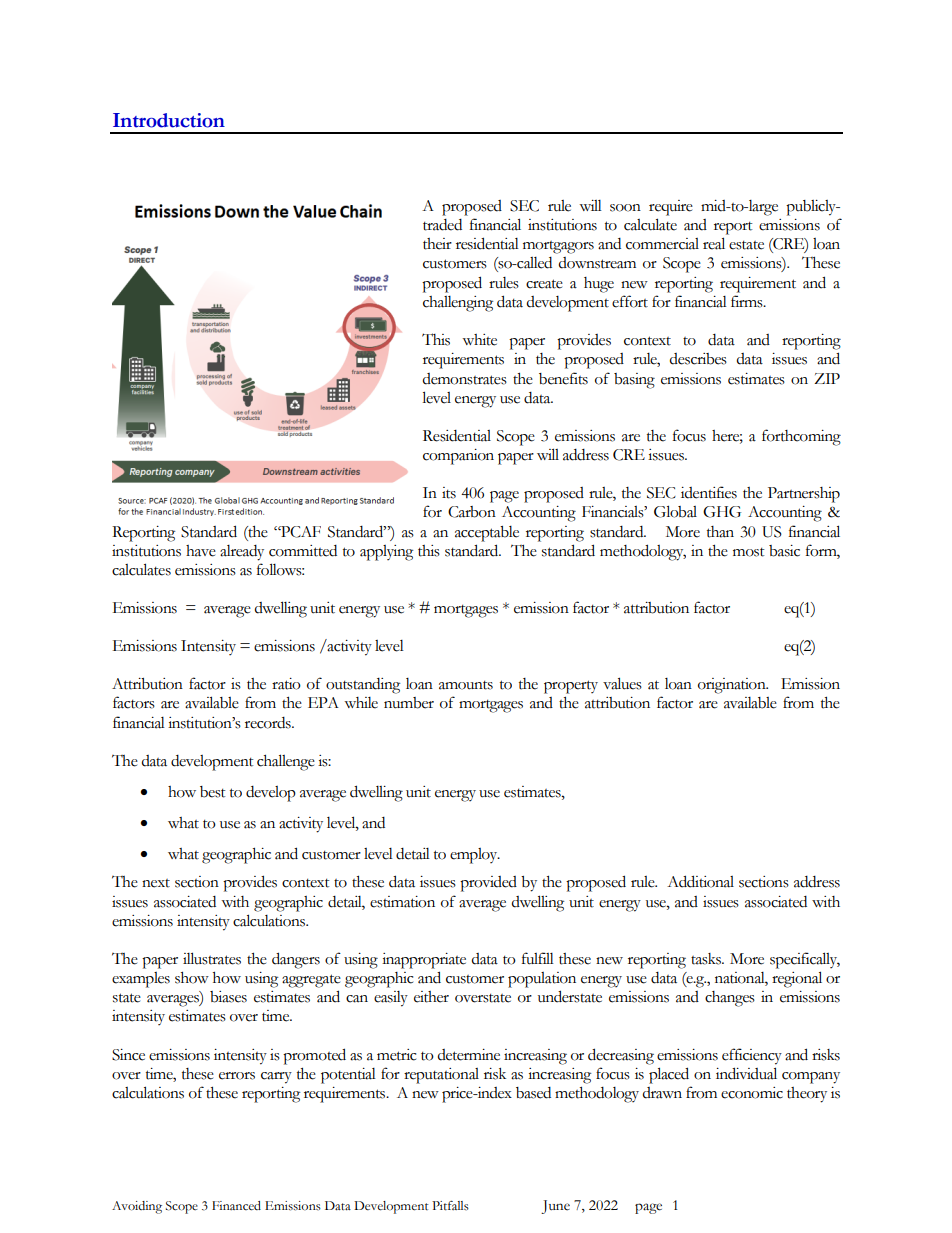  What do you see at coordinates (707, 959) in the document?
I see `tasks` at bounding box center [707, 959].
